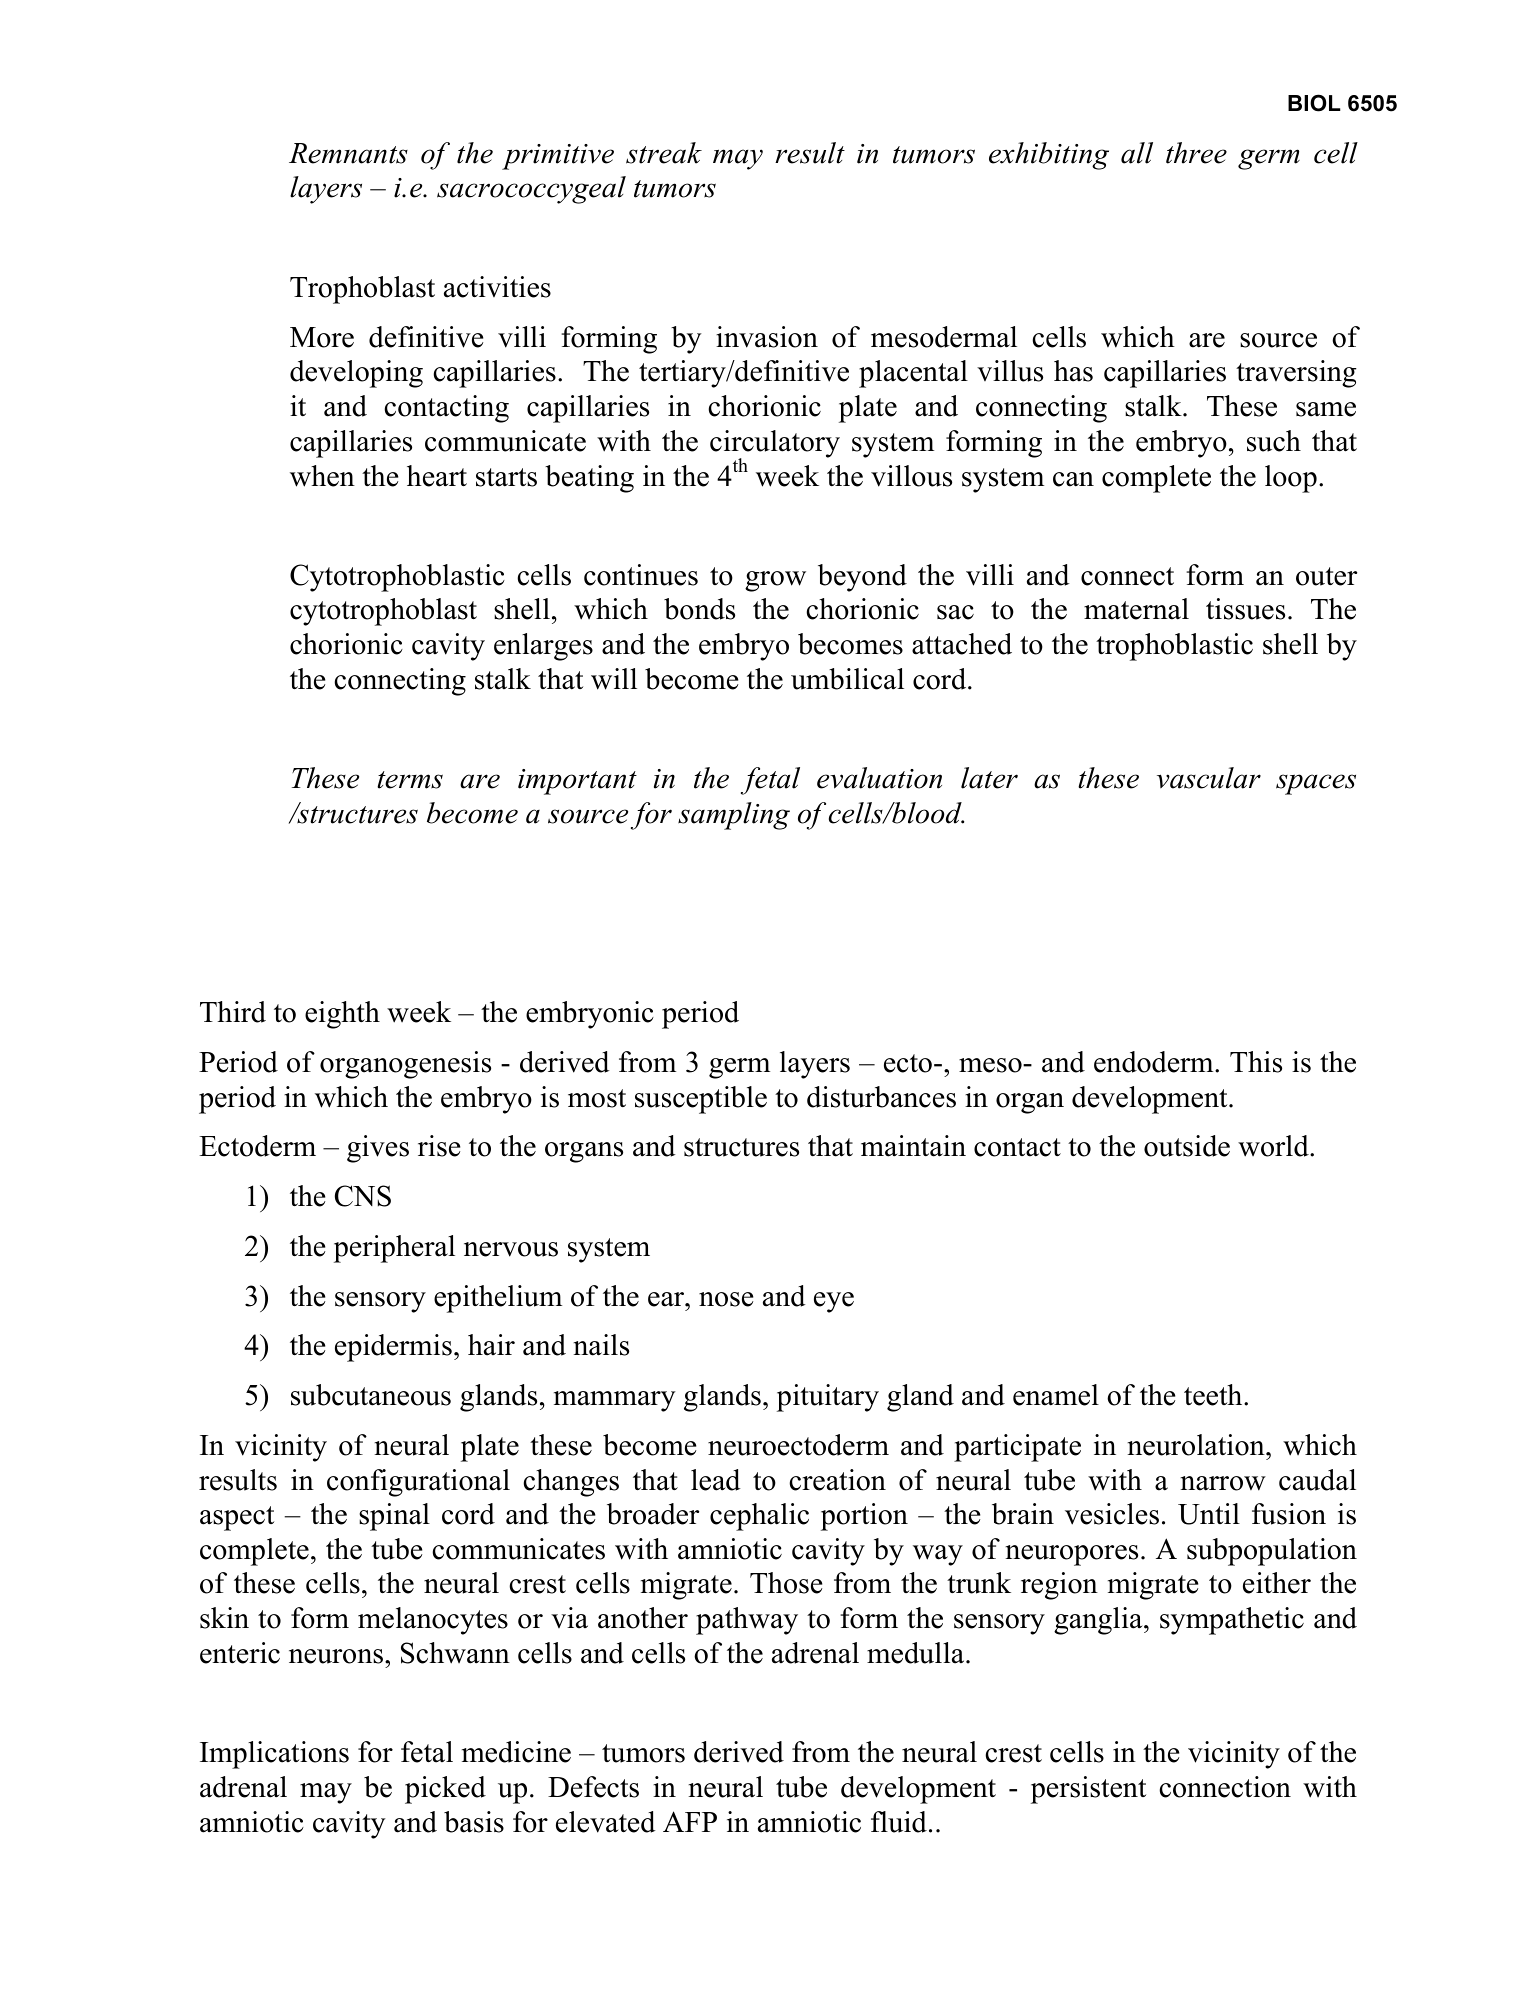 This screenshot has width=1538, height=1990. I want to click on susceptible, so click(701, 1100).
